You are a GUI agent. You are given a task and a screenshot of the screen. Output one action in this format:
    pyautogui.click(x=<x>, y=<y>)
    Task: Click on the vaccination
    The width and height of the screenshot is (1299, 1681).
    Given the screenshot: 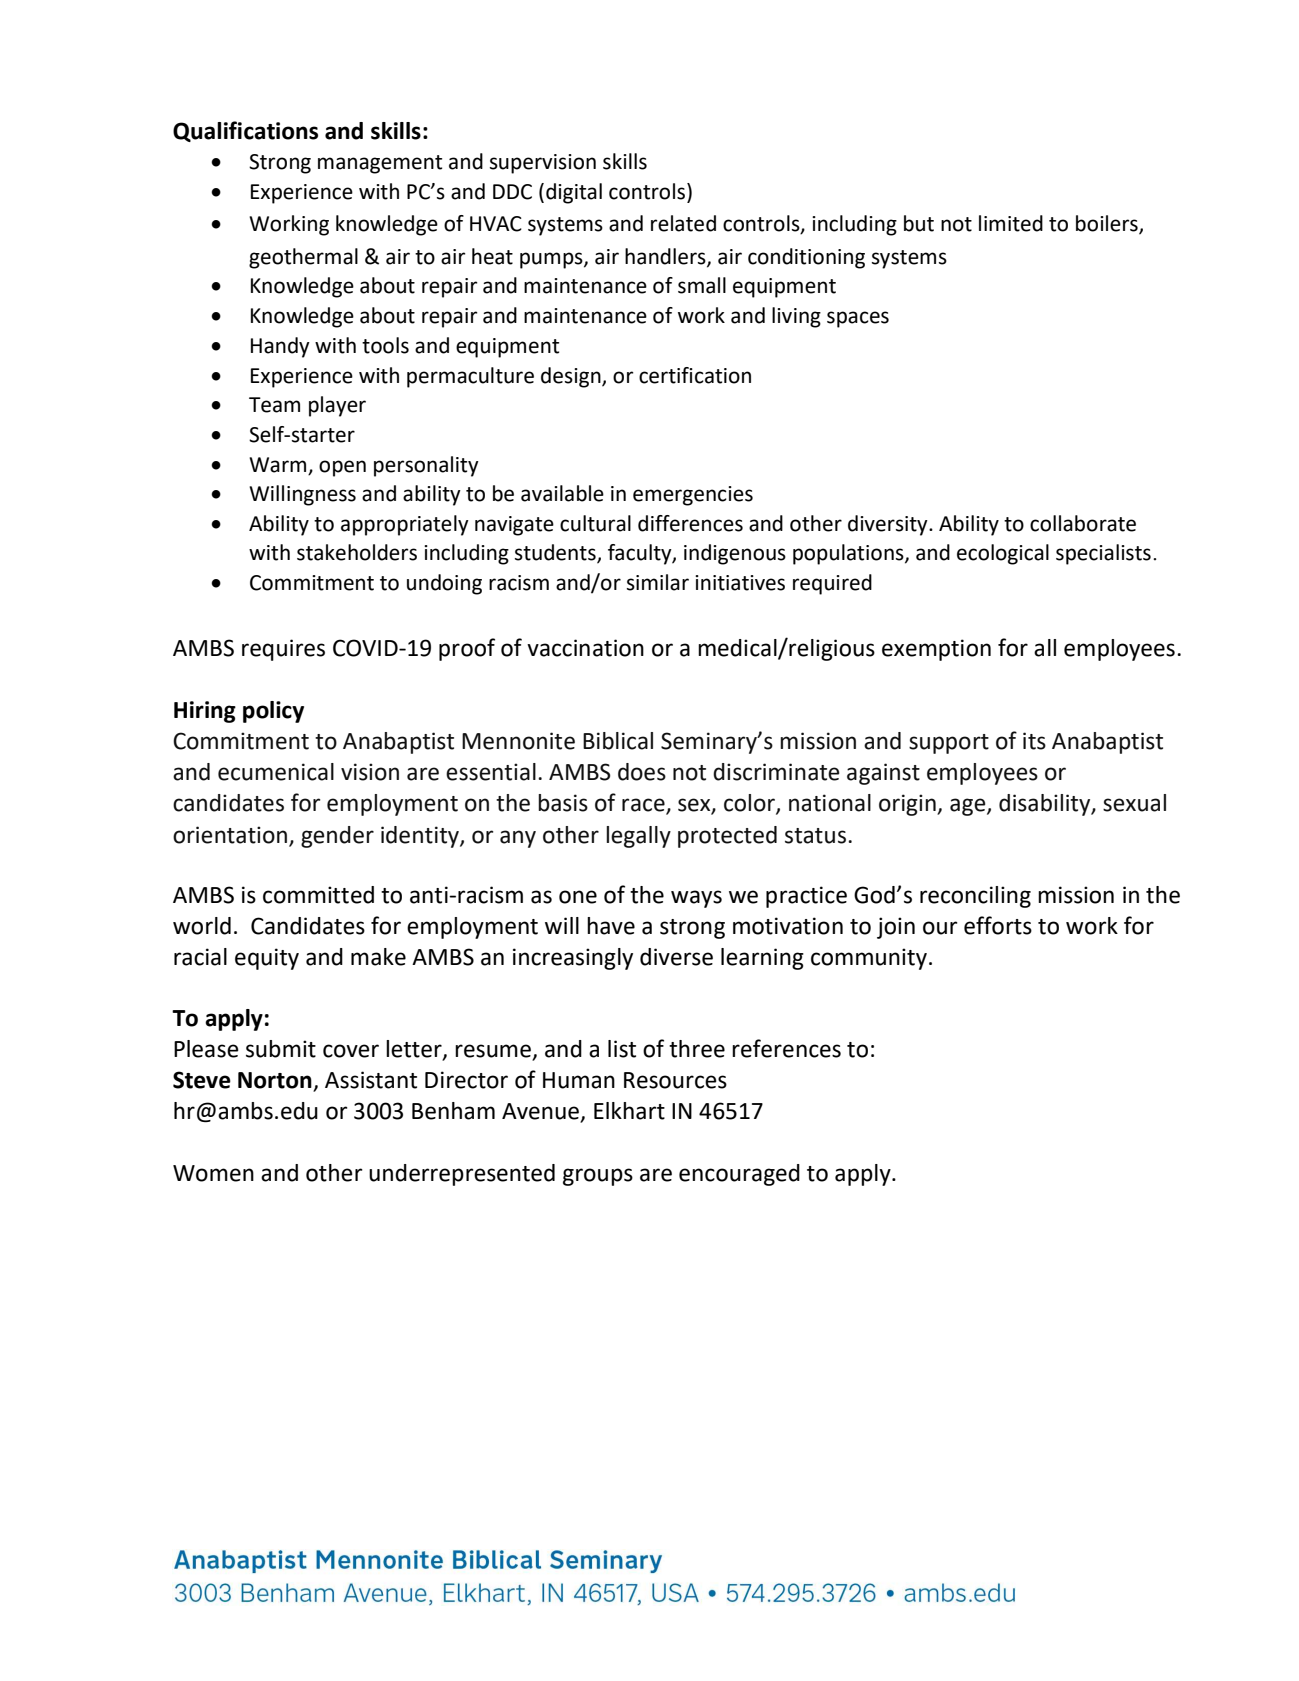 What is the action you would take?
    pyautogui.click(x=585, y=648)
